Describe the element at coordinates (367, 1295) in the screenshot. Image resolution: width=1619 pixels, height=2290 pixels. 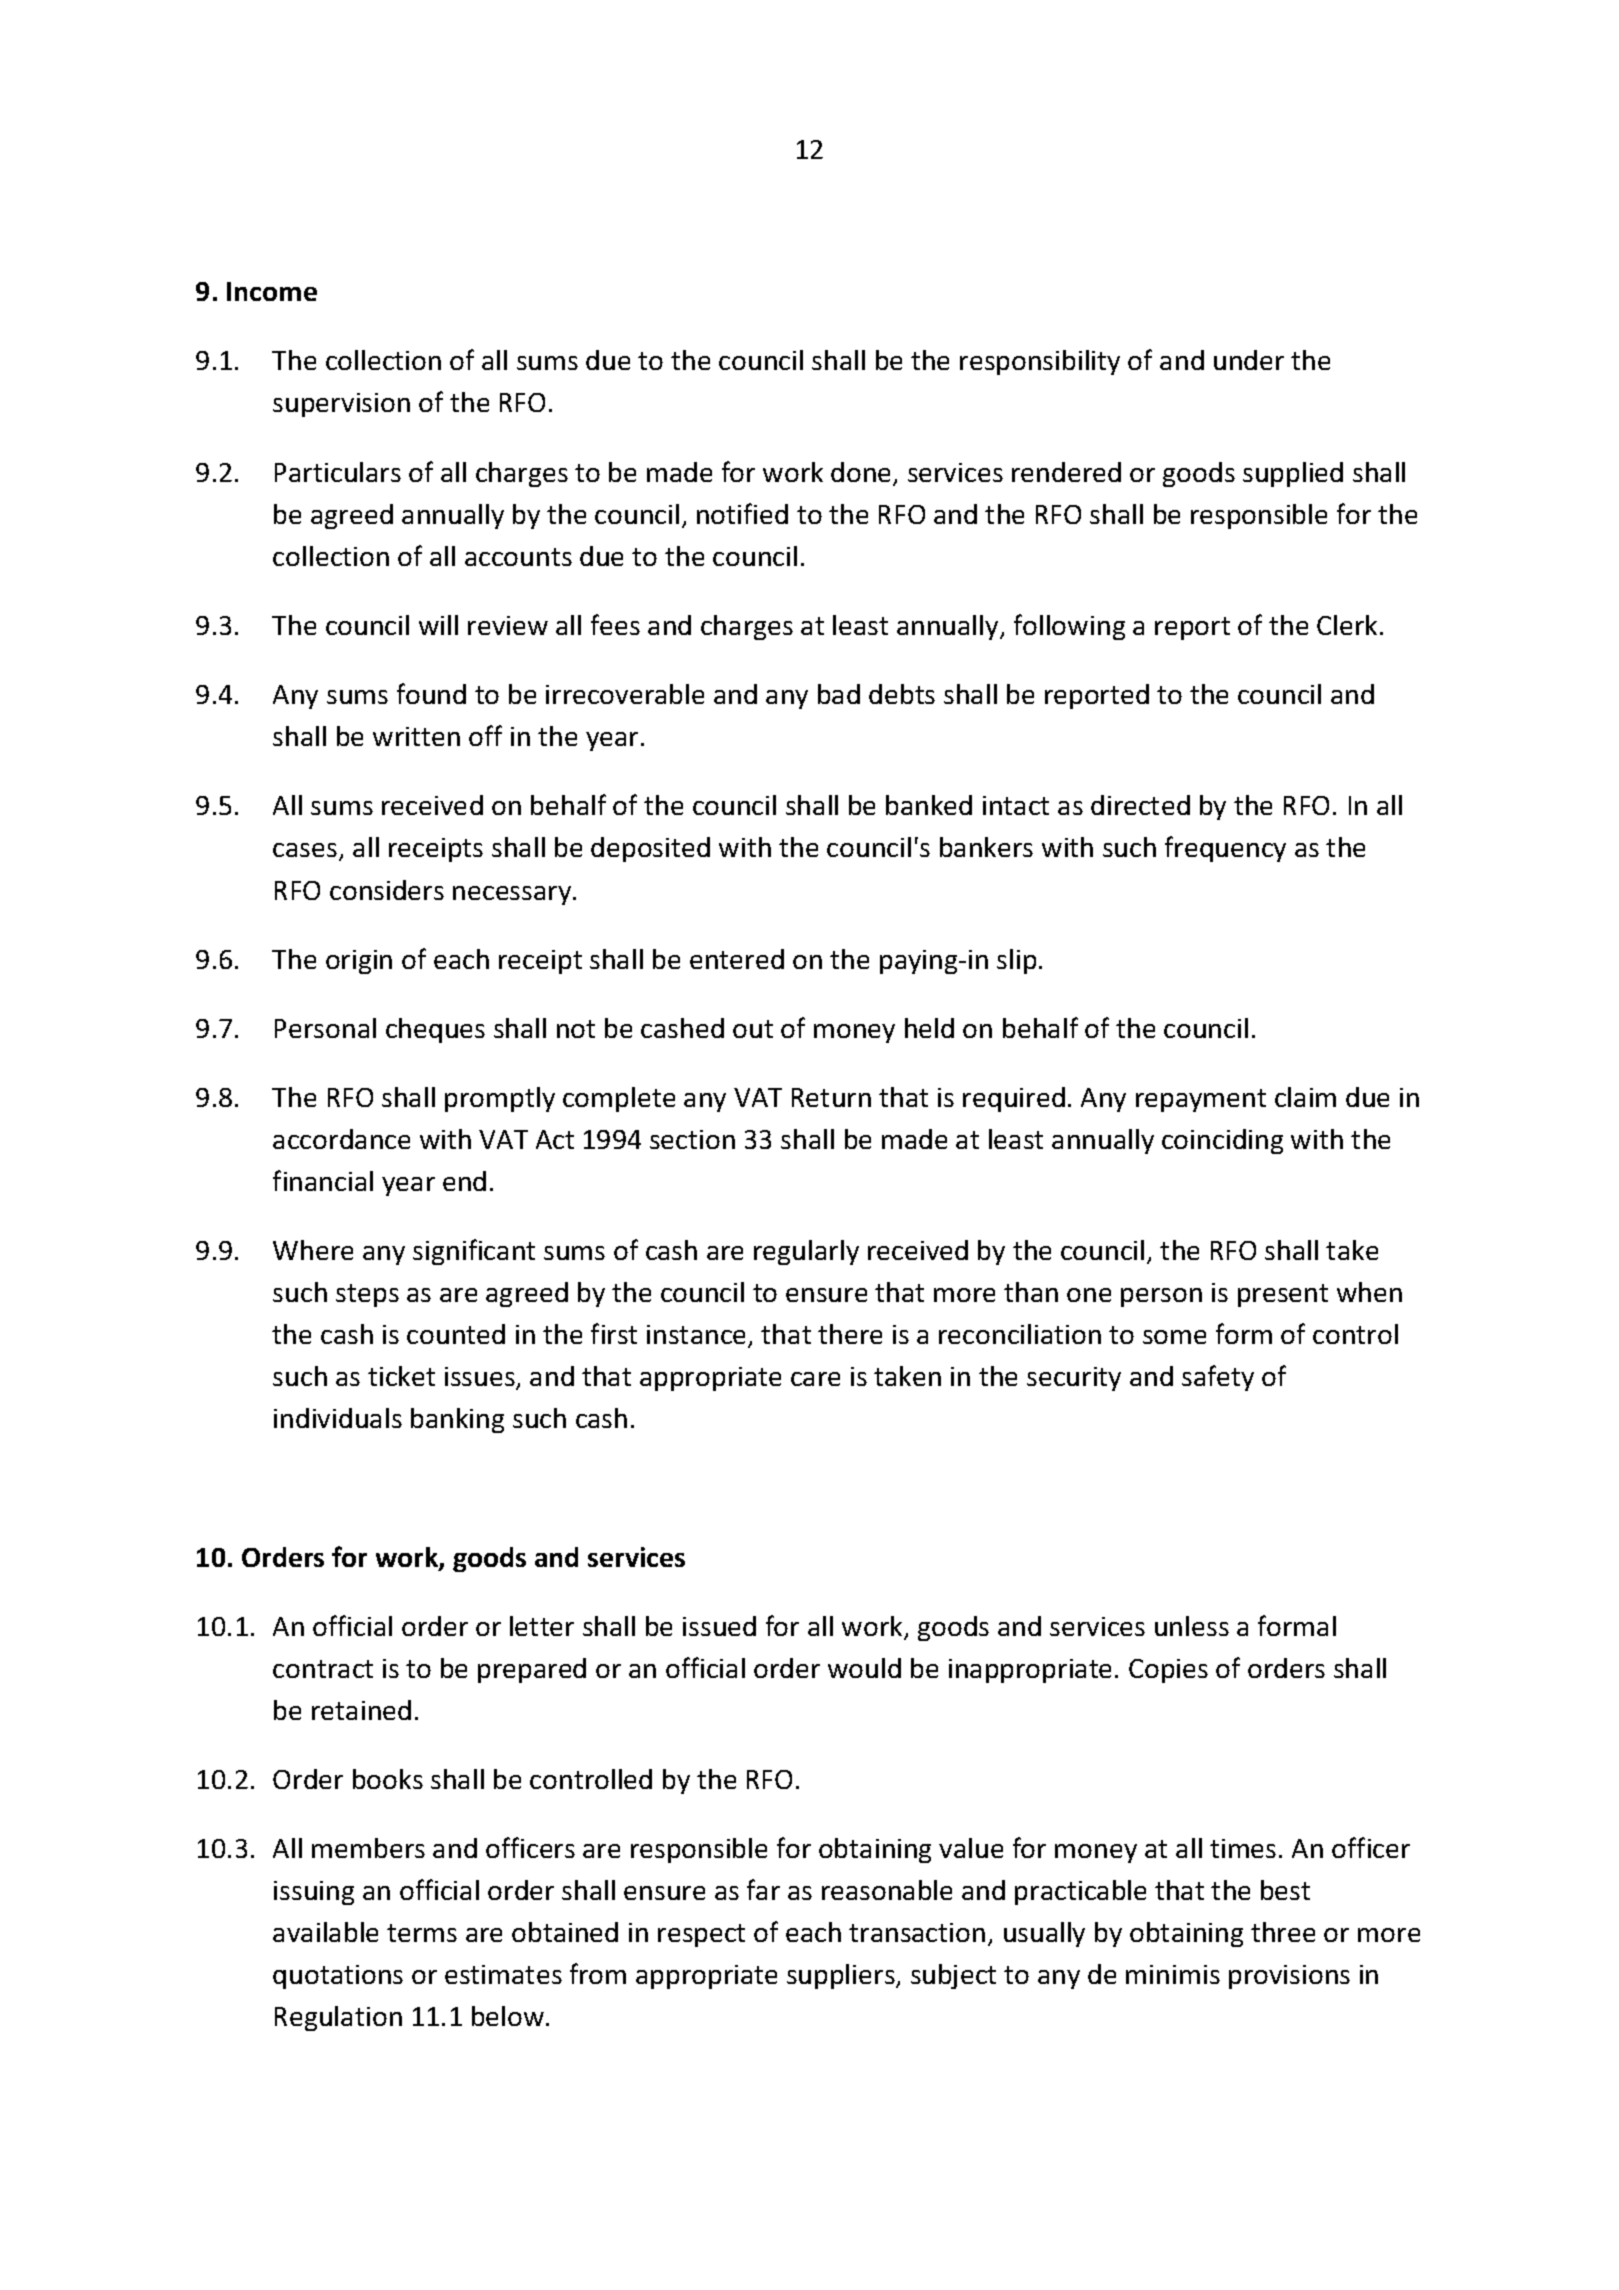
I see `steps` at that location.
